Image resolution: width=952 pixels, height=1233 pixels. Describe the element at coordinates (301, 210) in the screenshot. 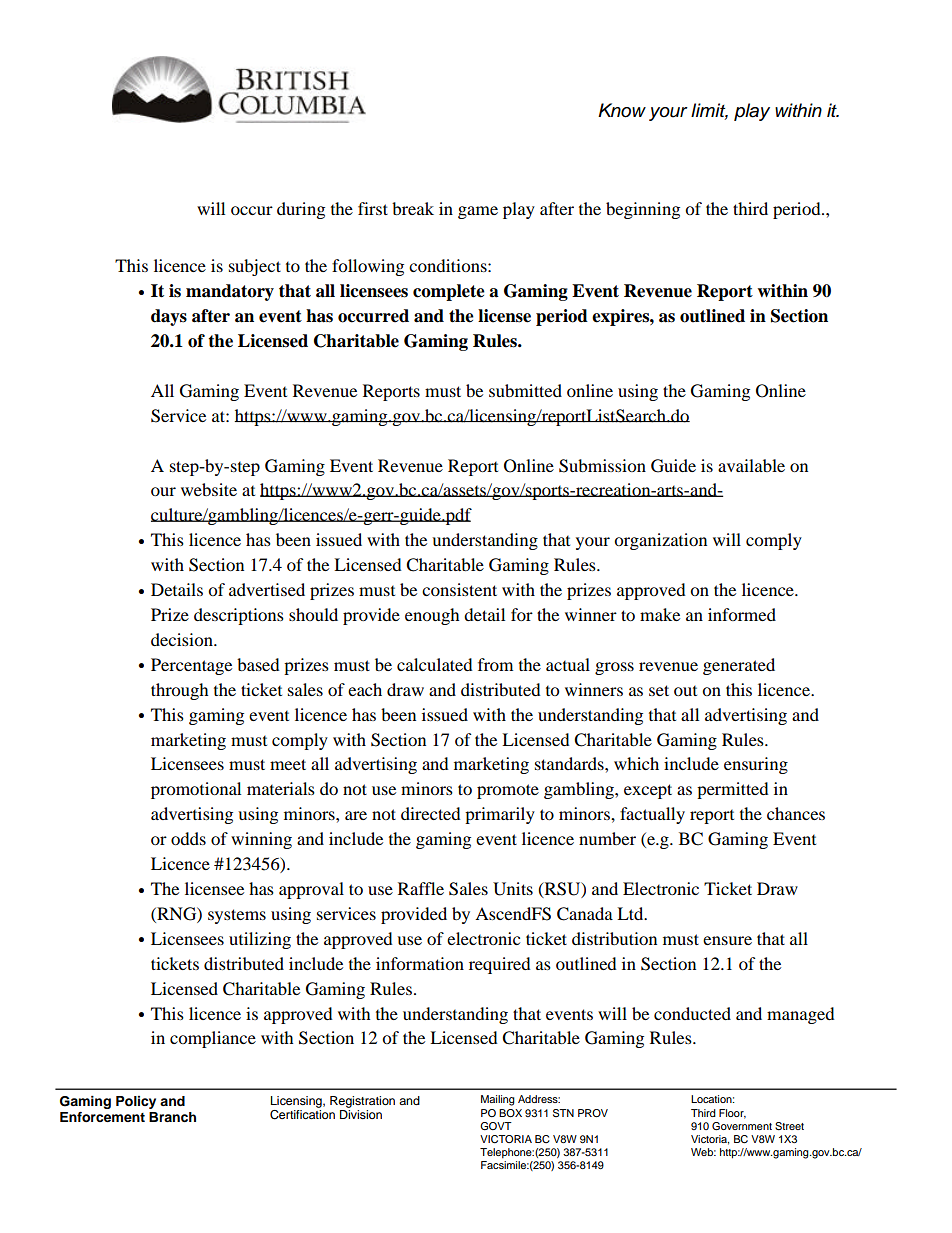

I see `during` at that location.
